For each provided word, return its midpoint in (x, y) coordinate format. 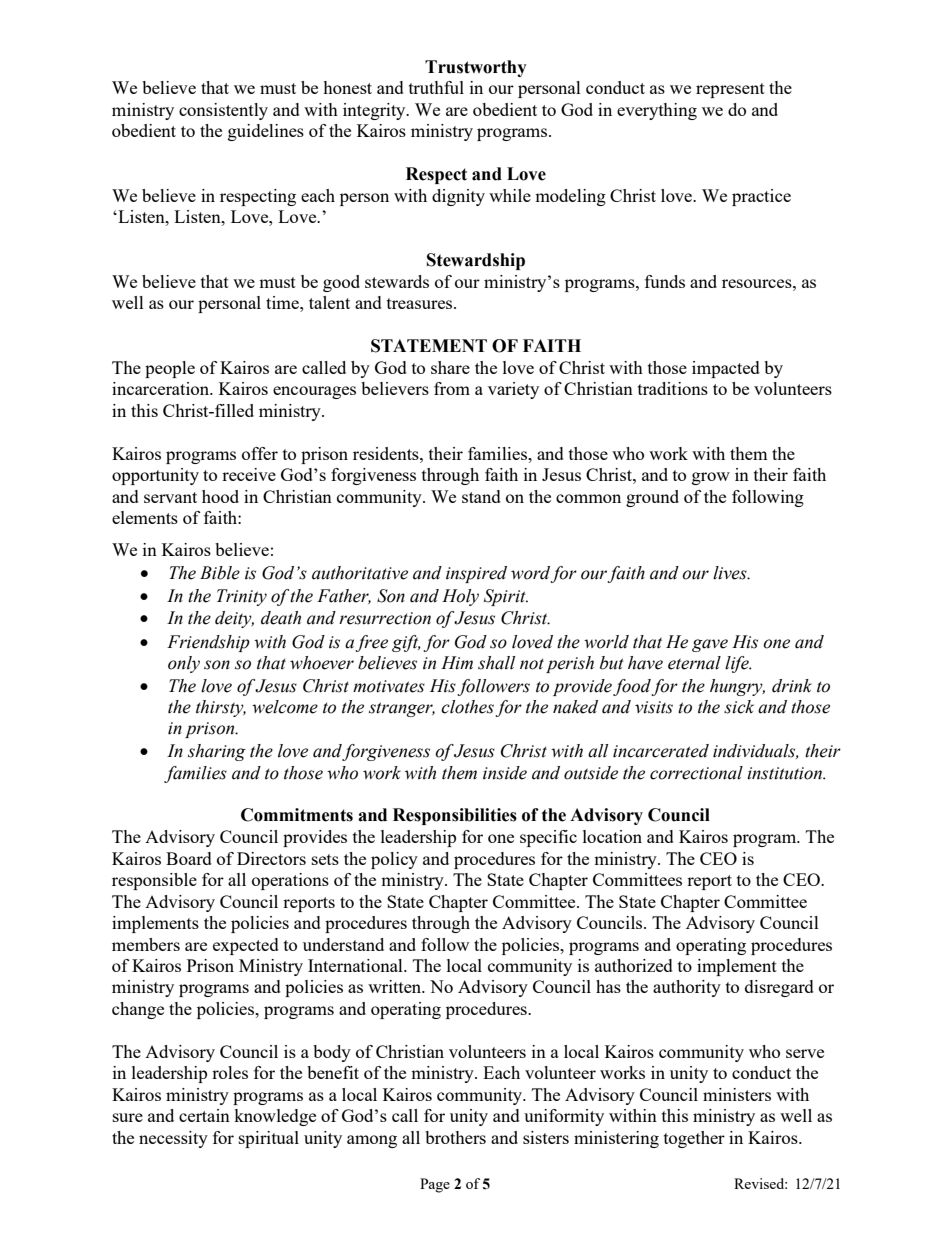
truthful (436, 87)
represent (730, 90)
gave (710, 645)
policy (394, 860)
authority (687, 988)
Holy (460, 597)
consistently (223, 111)
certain (204, 1115)
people (170, 369)
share (450, 367)
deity (234, 619)
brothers (455, 1137)
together (694, 1139)
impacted (726, 369)
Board (189, 858)
